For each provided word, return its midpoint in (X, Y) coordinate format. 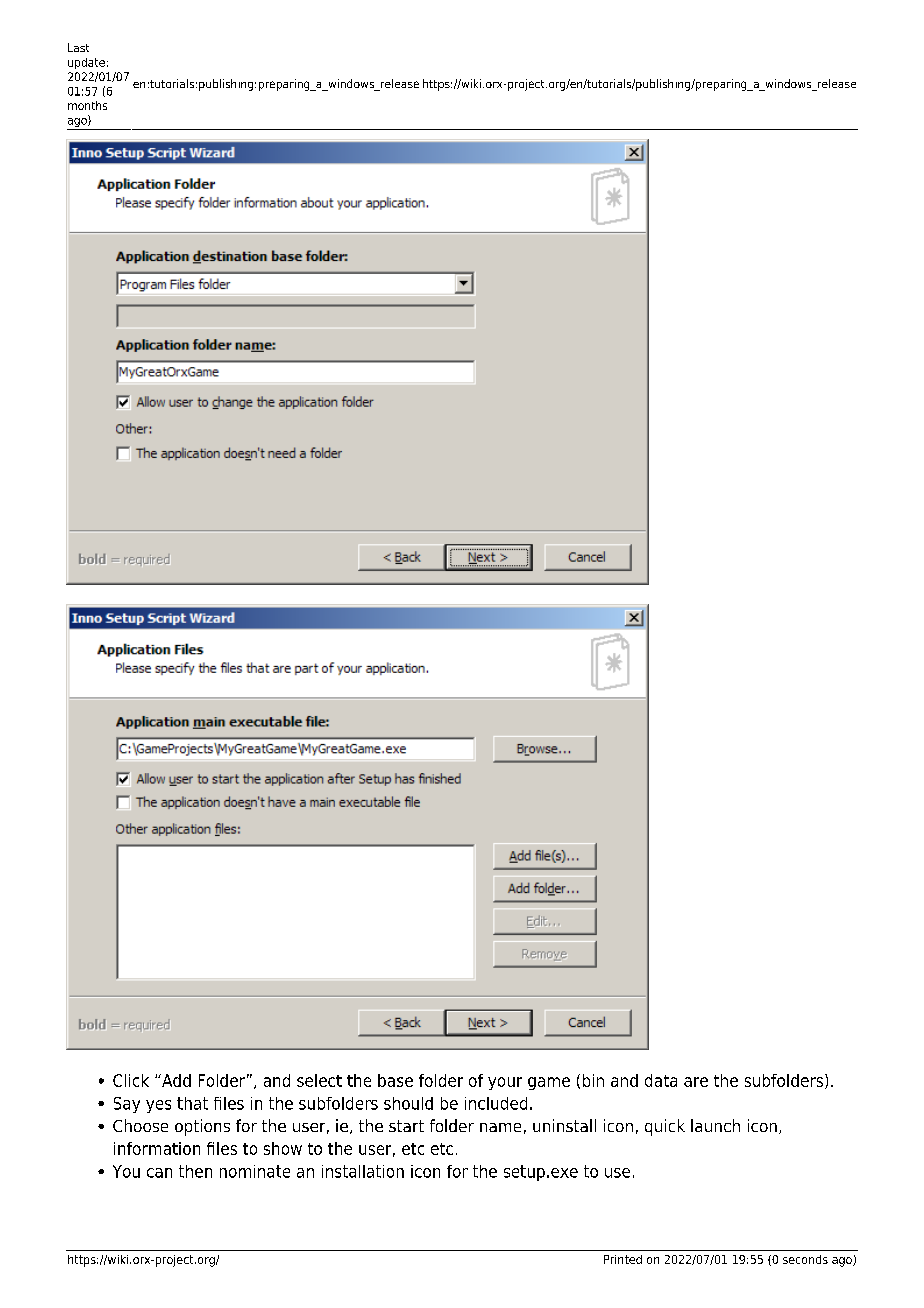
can (159, 1173)
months (87, 105)
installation (363, 1171)
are (696, 1082)
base (395, 1080)
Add (175, 1080)
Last (78, 47)
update (86, 63)
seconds (805, 1259)
